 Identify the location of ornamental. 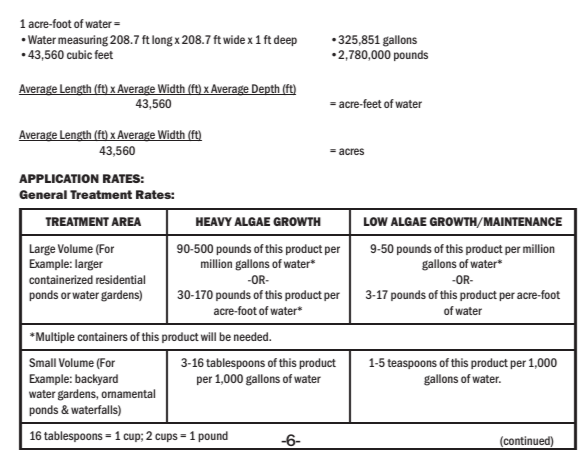
(128, 393).
